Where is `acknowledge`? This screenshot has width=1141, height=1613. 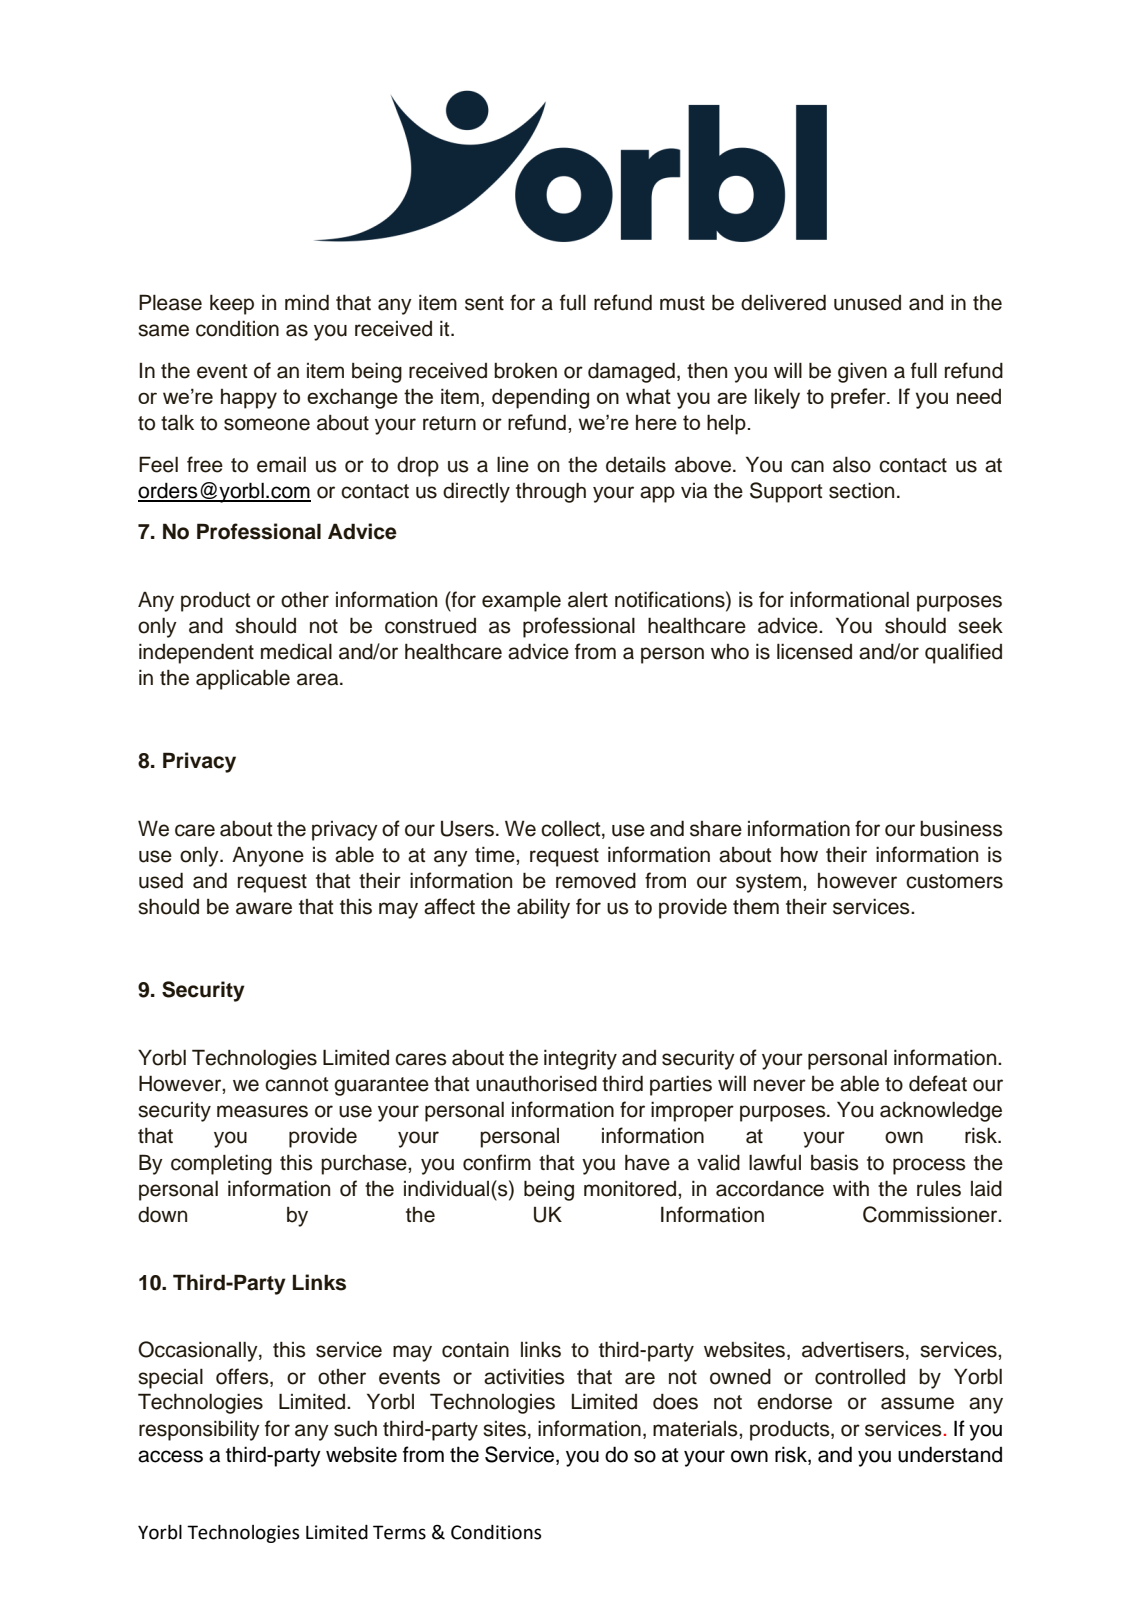 acknowledge is located at coordinates (941, 1111).
